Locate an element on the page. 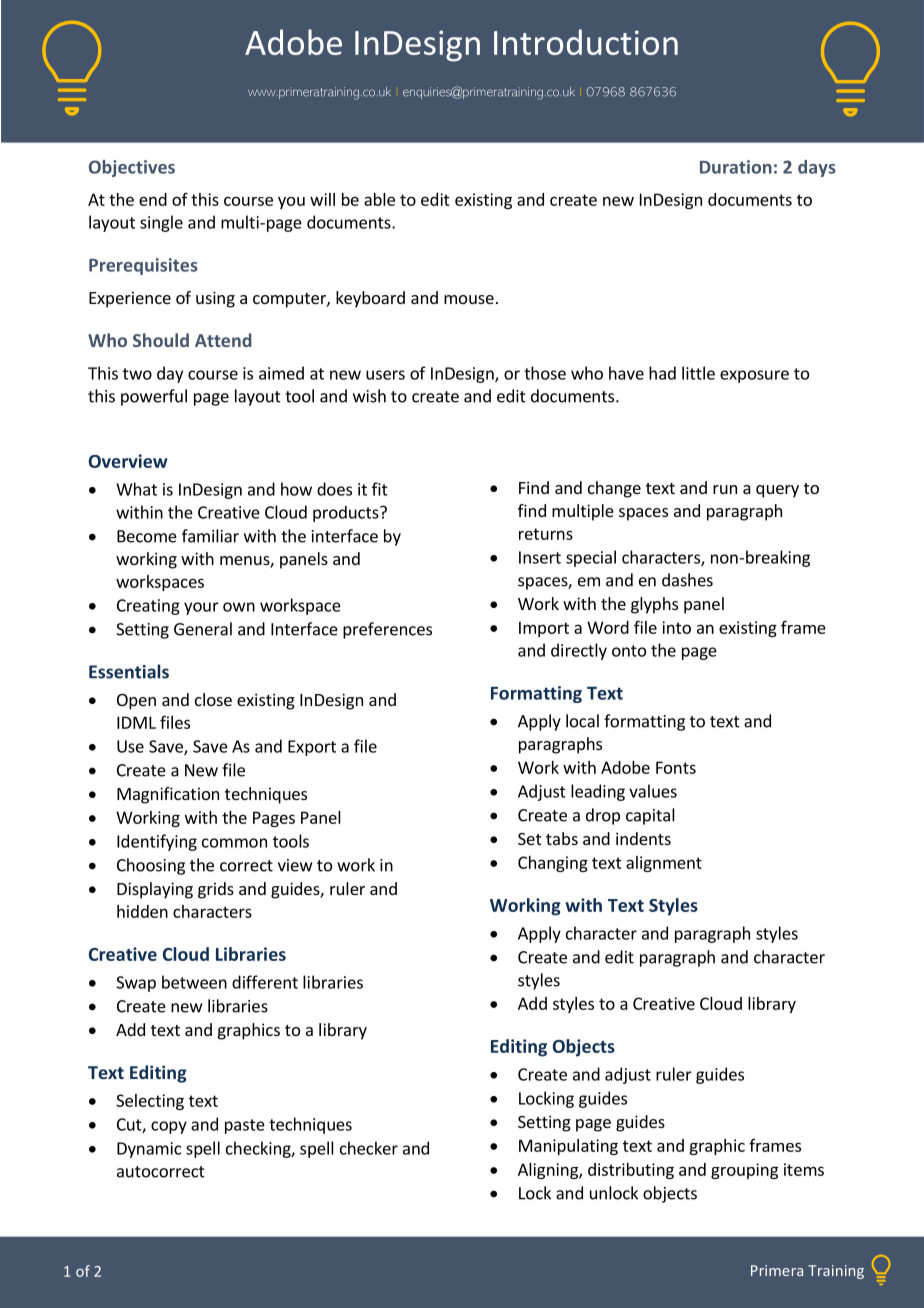 This image has height=1308, width=924. Changing is located at coordinates (553, 864).
